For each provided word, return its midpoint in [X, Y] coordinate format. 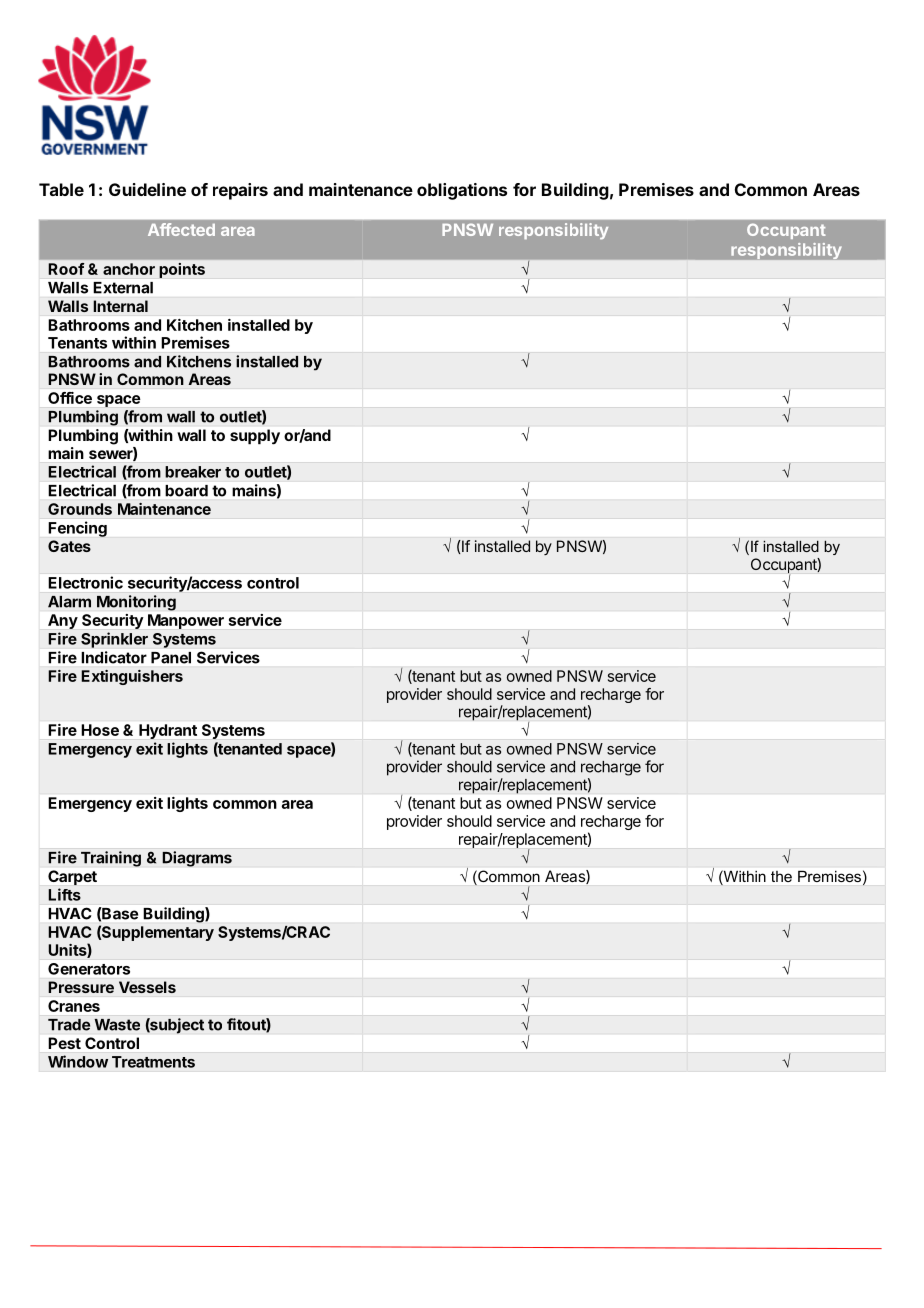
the [781, 876]
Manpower [186, 621]
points [182, 270]
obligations [462, 191]
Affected [181, 229]
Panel [171, 658]
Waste [117, 1025]
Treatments [153, 1062]
